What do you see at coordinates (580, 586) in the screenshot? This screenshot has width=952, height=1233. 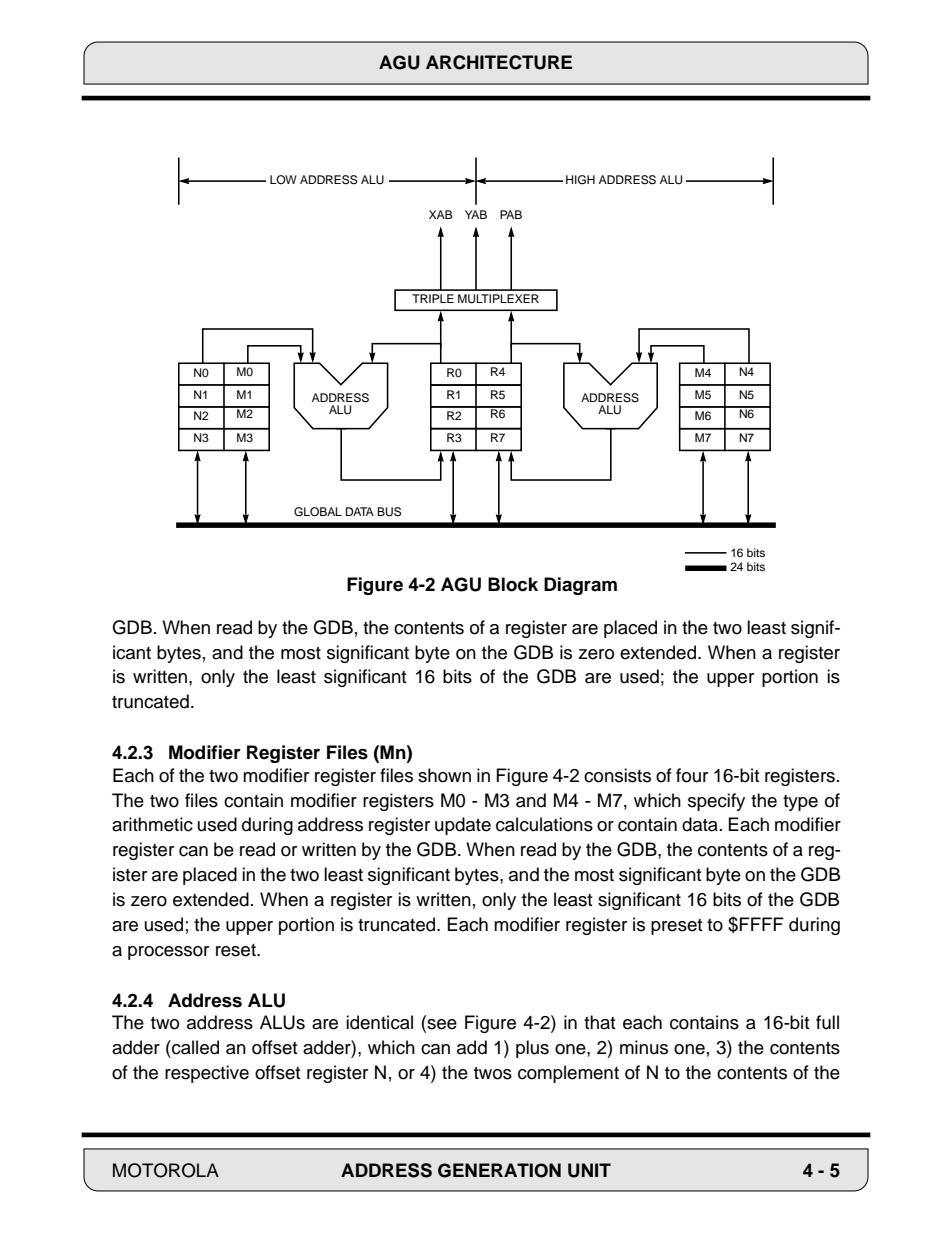 I see `Diagram` at bounding box center [580, 586].
